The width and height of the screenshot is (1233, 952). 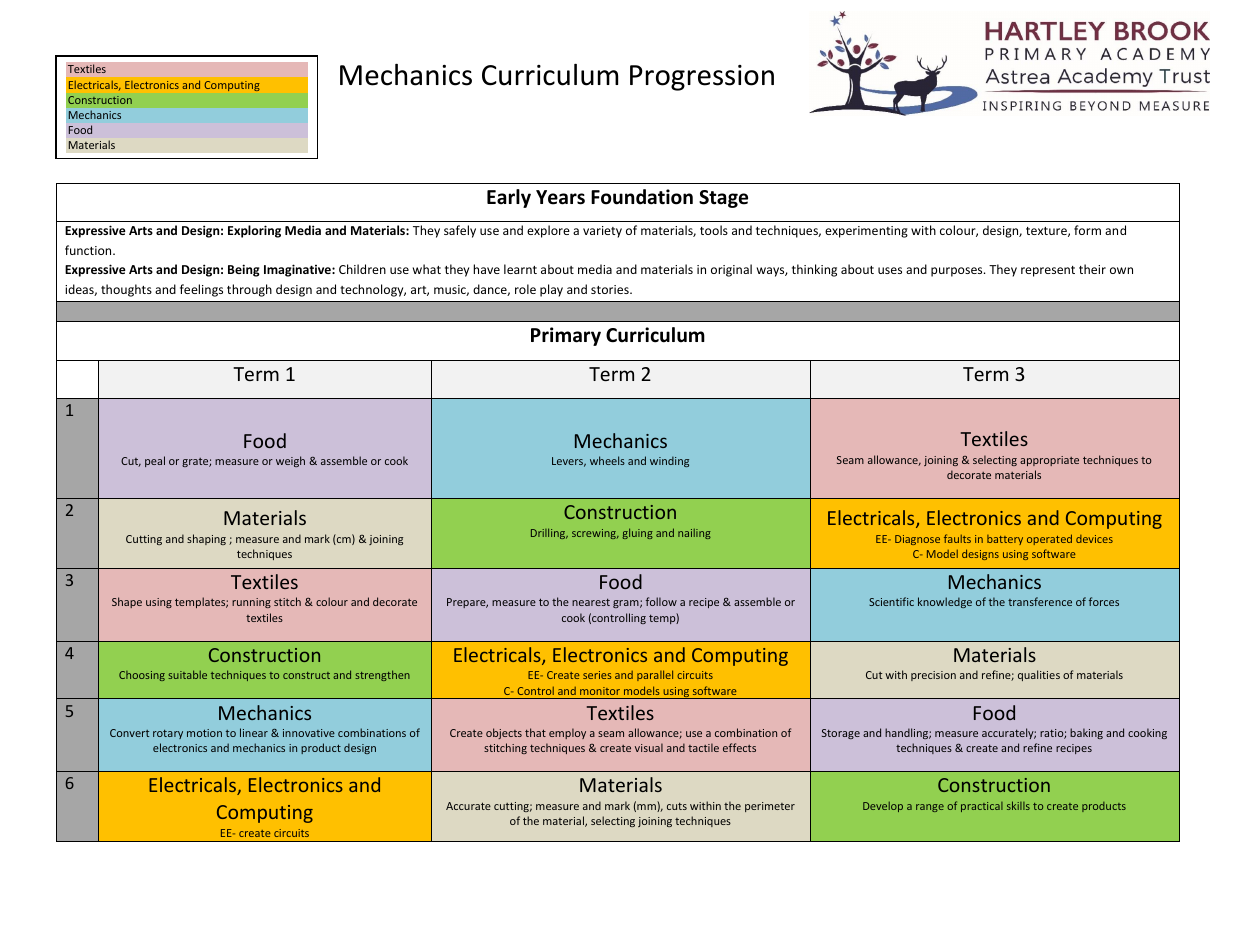 What do you see at coordinates (254, 231) in the screenshot?
I see `Exploring` at bounding box center [254, 231].
